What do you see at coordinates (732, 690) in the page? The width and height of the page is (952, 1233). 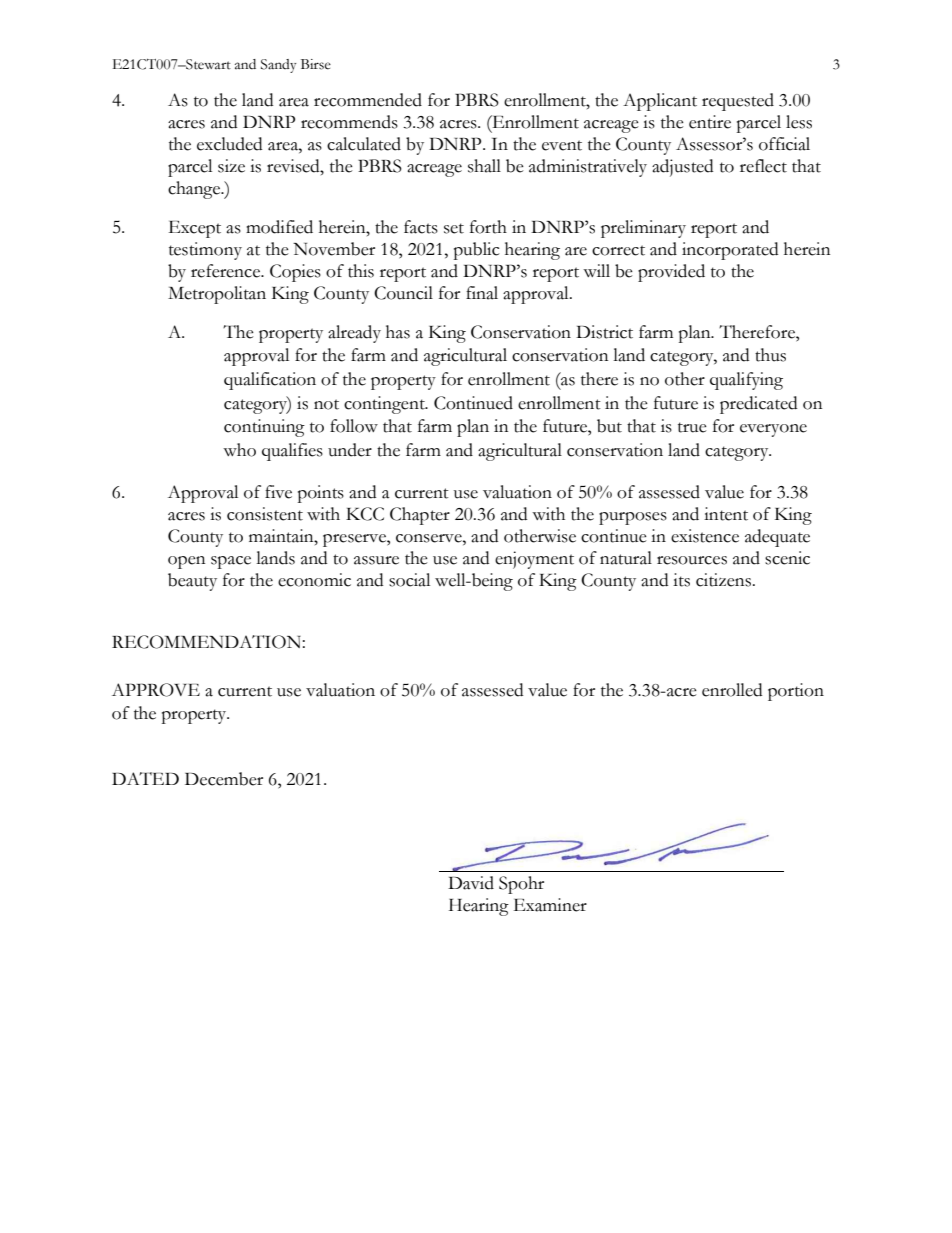 I see `enrolled` at bounding box center [732, 690].
